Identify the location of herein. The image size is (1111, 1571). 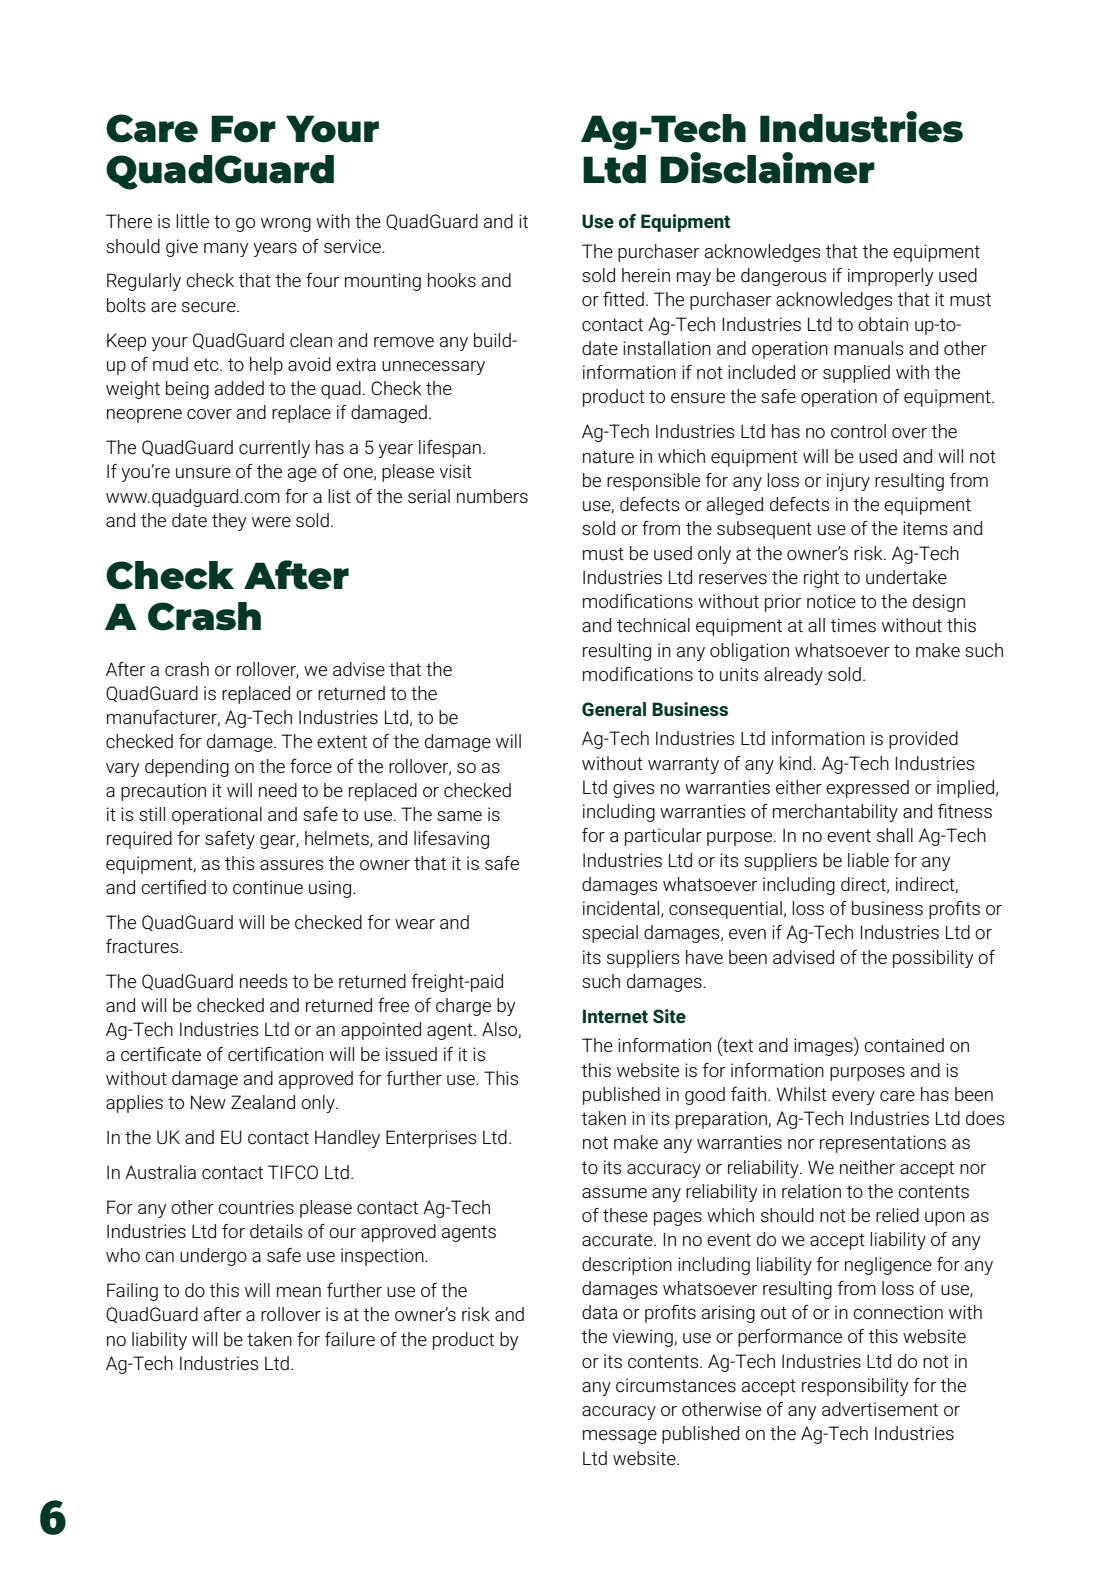
(646, 275).
